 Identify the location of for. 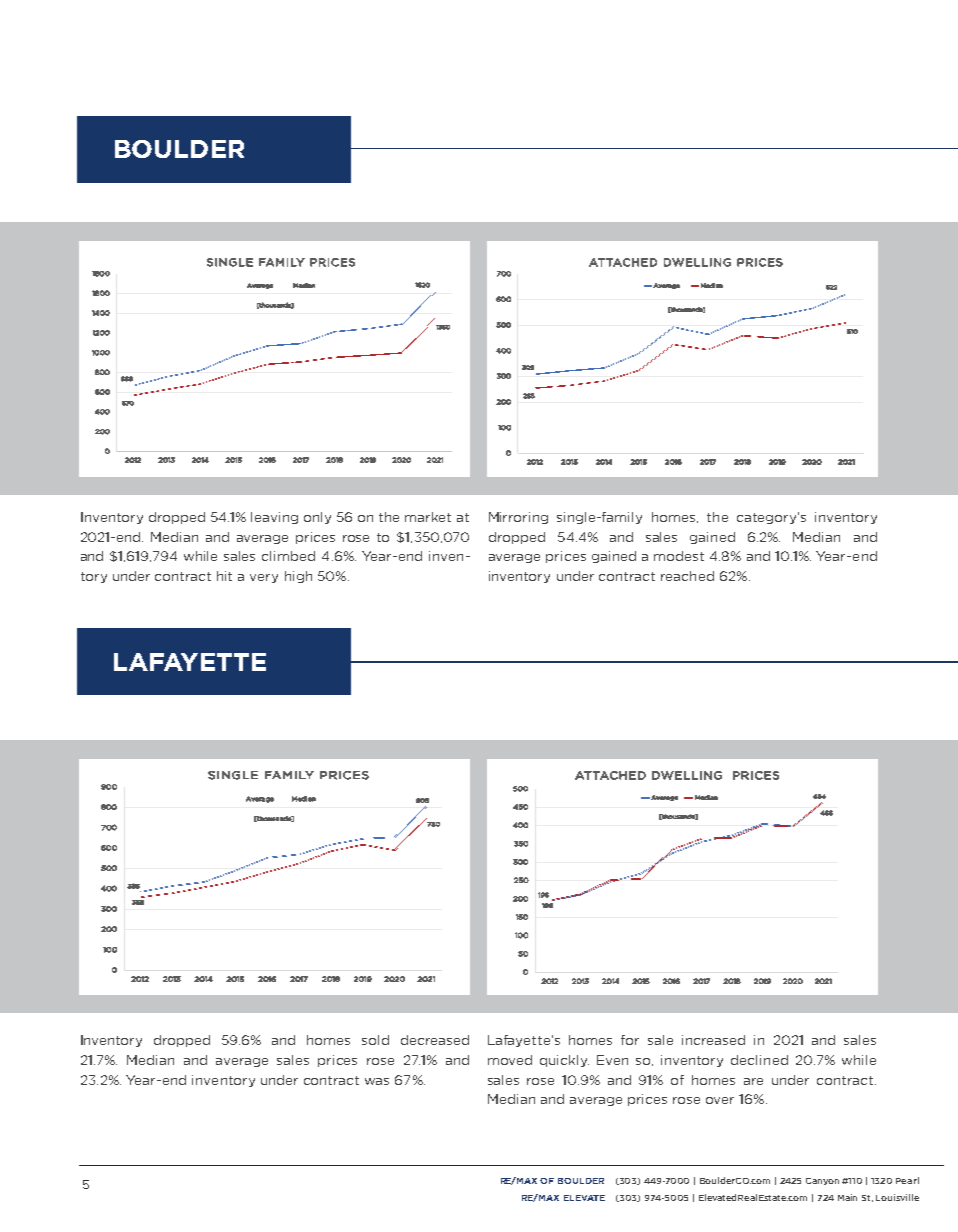
(630, 1040).
